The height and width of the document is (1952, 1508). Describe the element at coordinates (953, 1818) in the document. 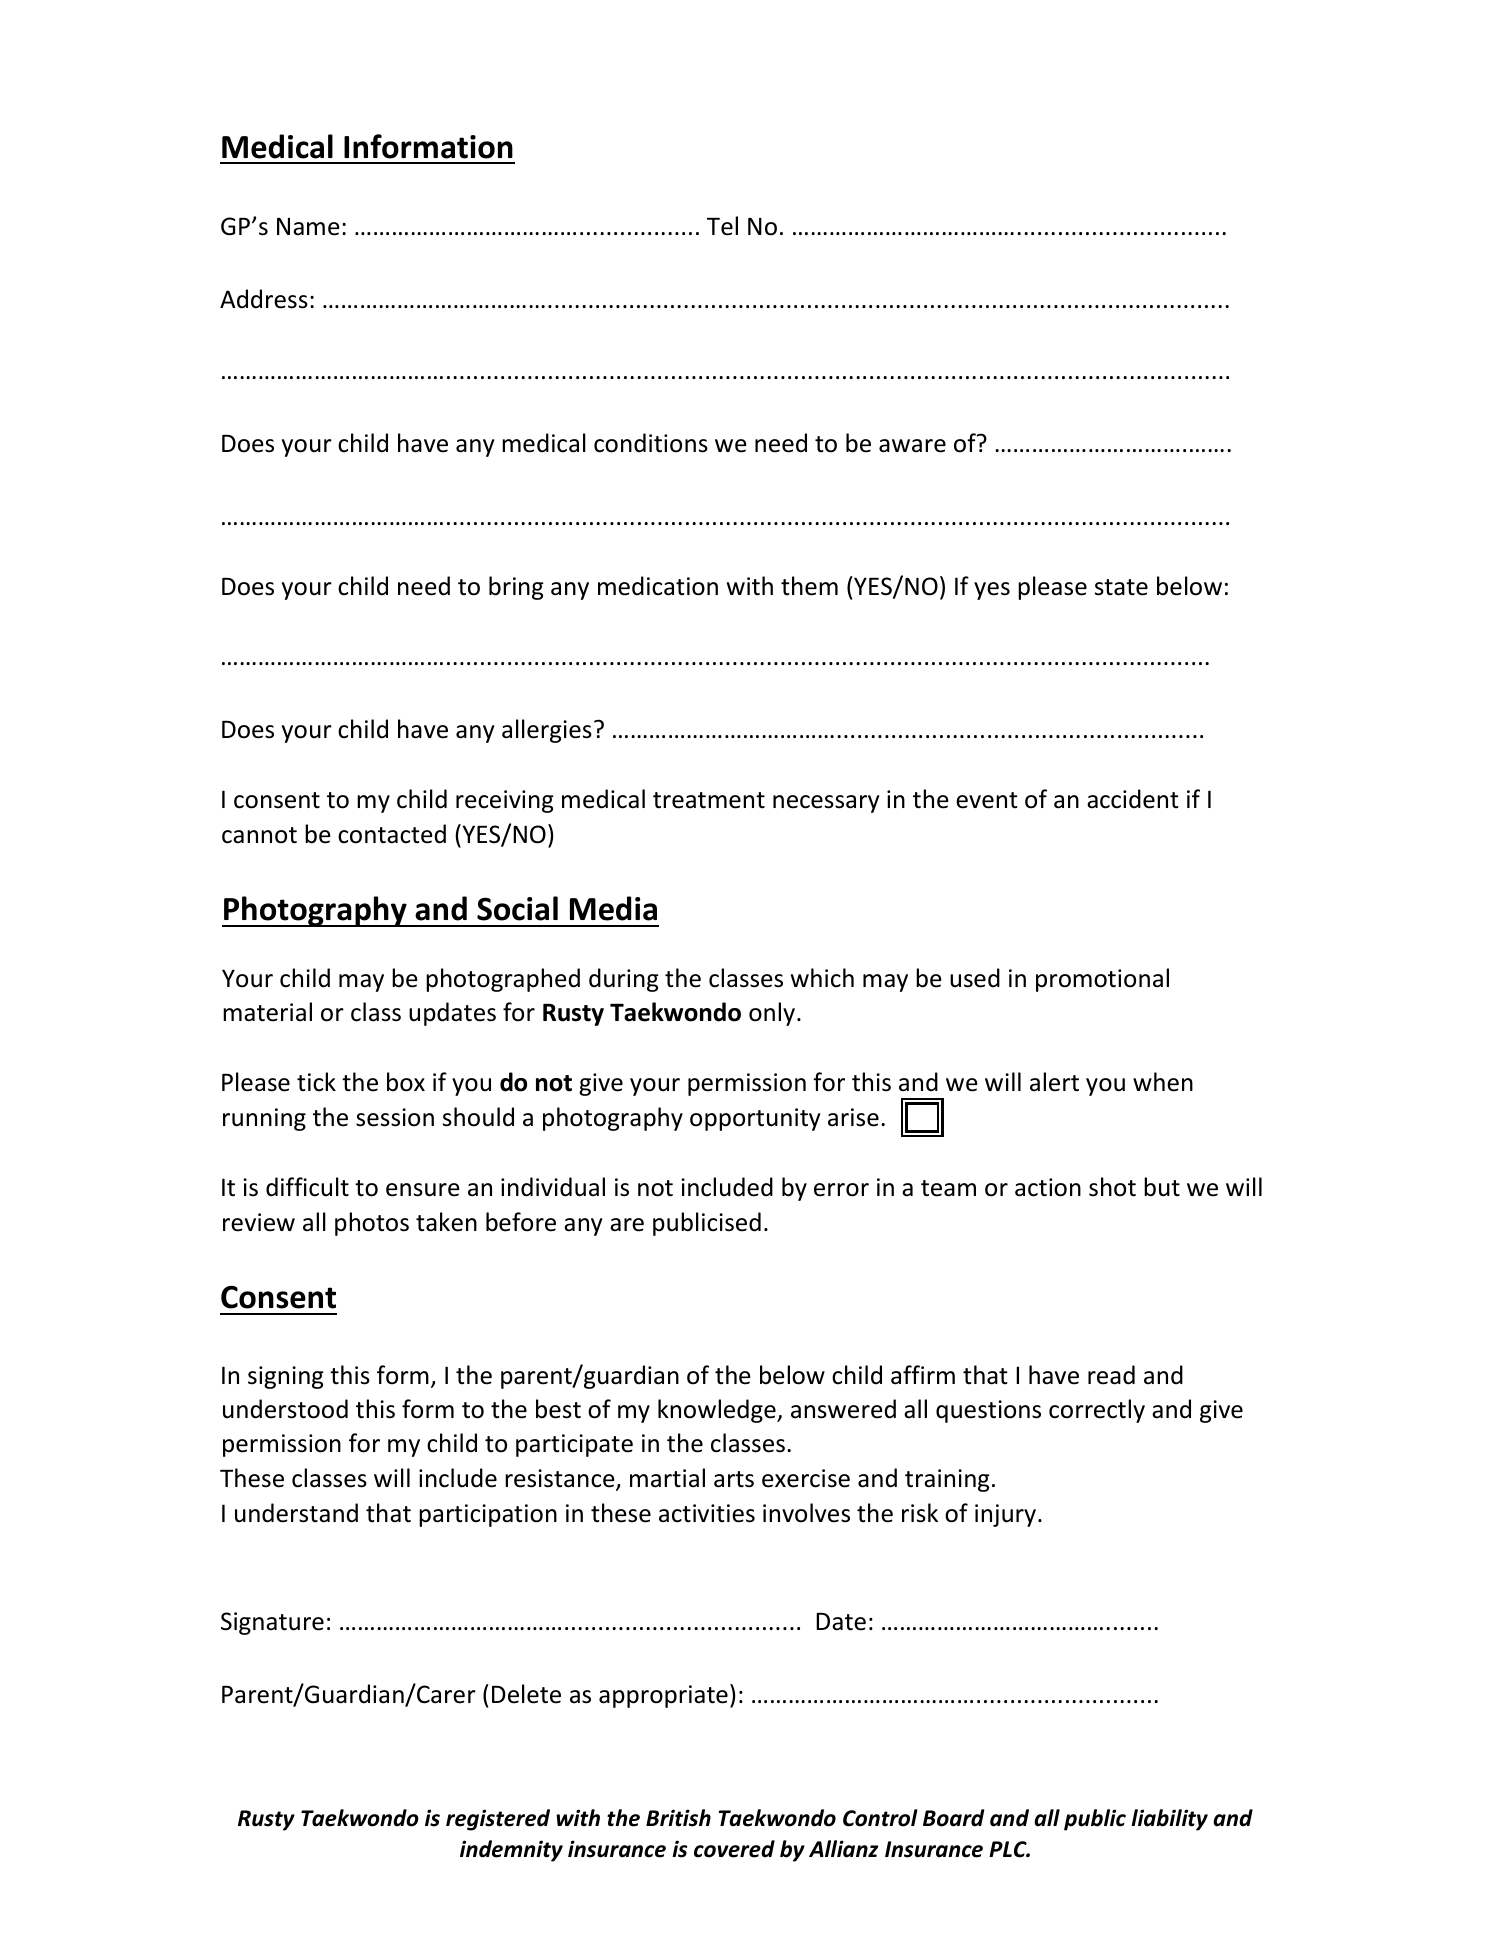

I see `Board` at that location.
